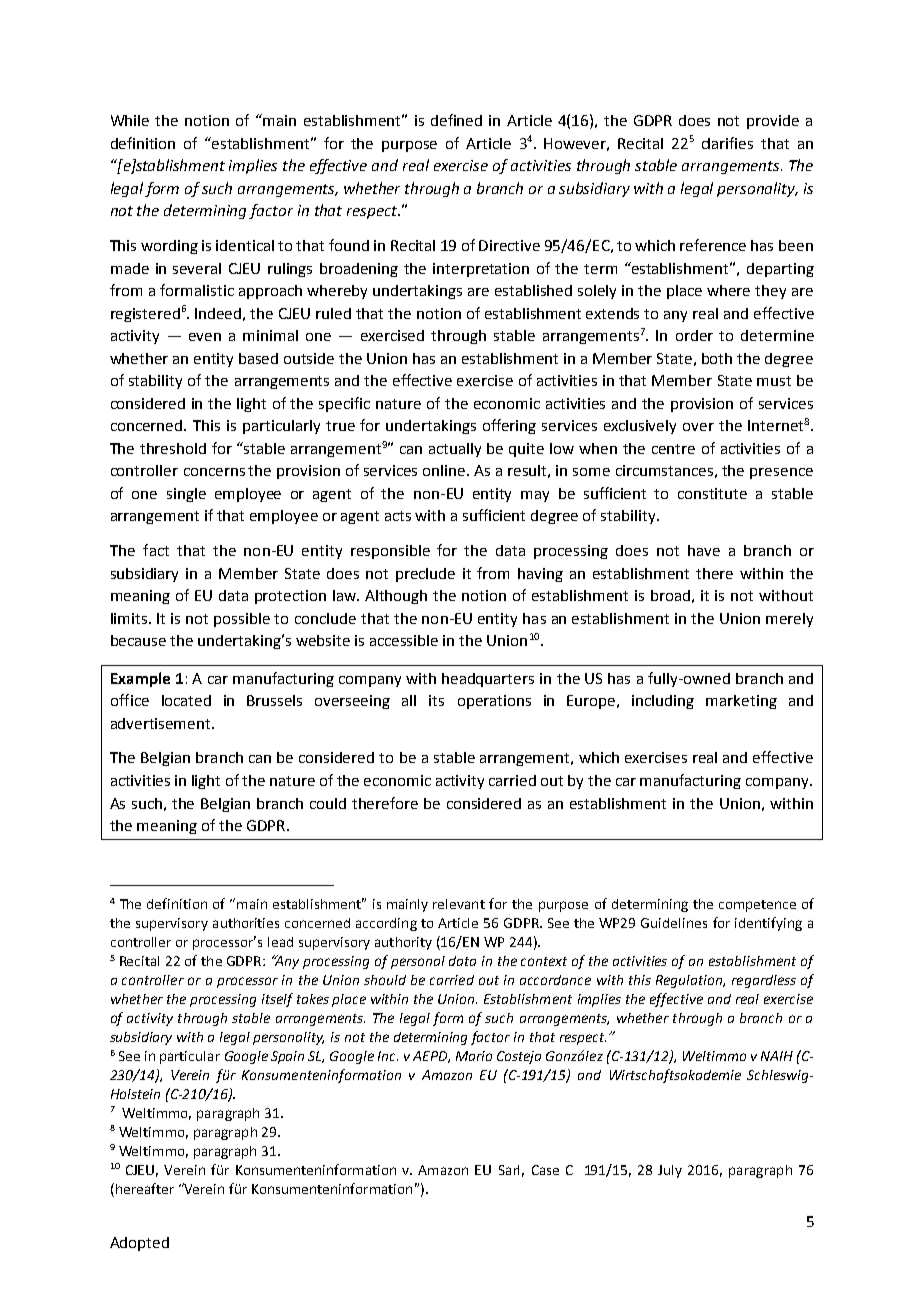 Image resolution: width=924 pixels, height=1308 pixels. Describe the element at coordinates (459, 904) in the screenshot. I see `relevant` at that location.
